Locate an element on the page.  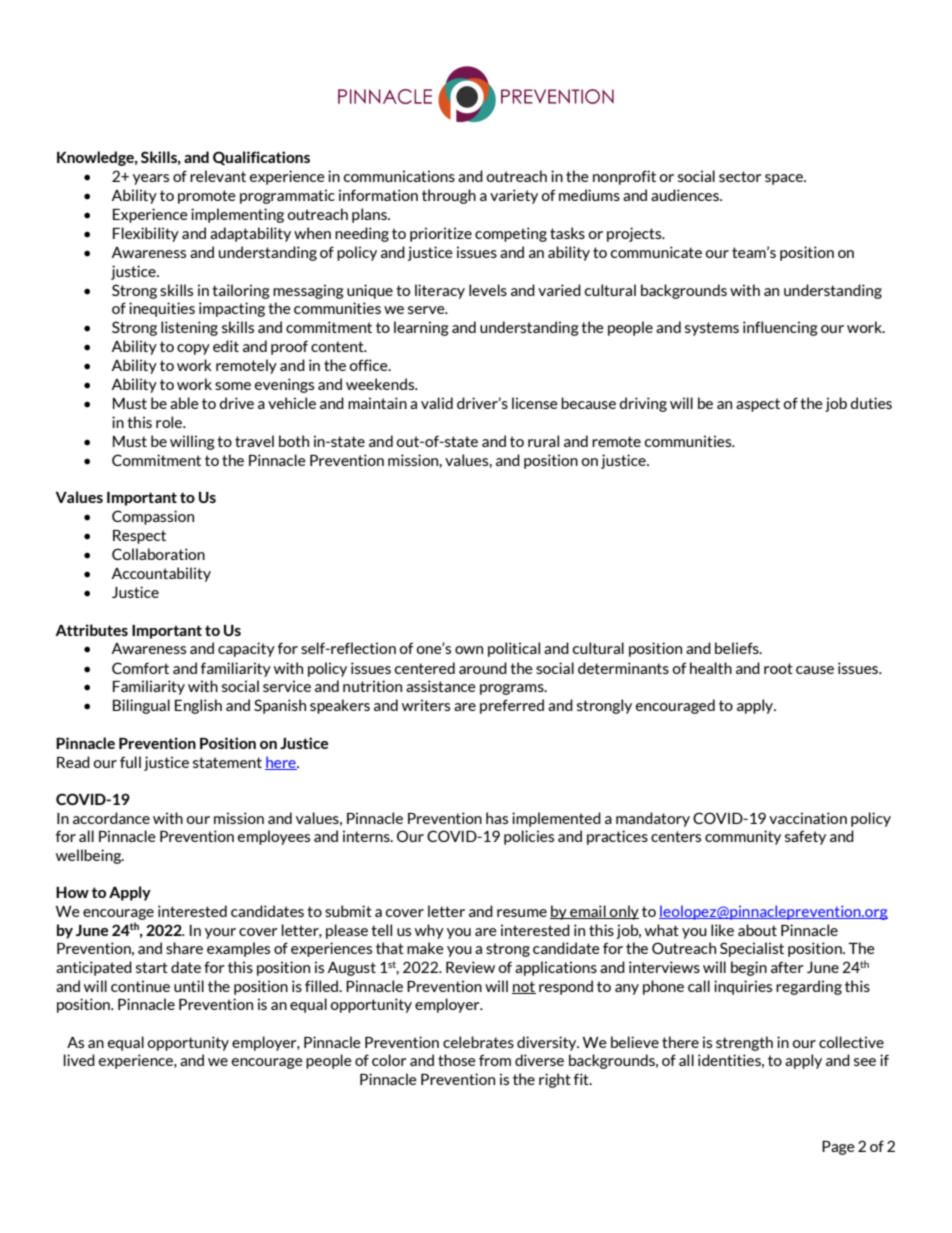
Compassion is located at coordinates (153, 517).
